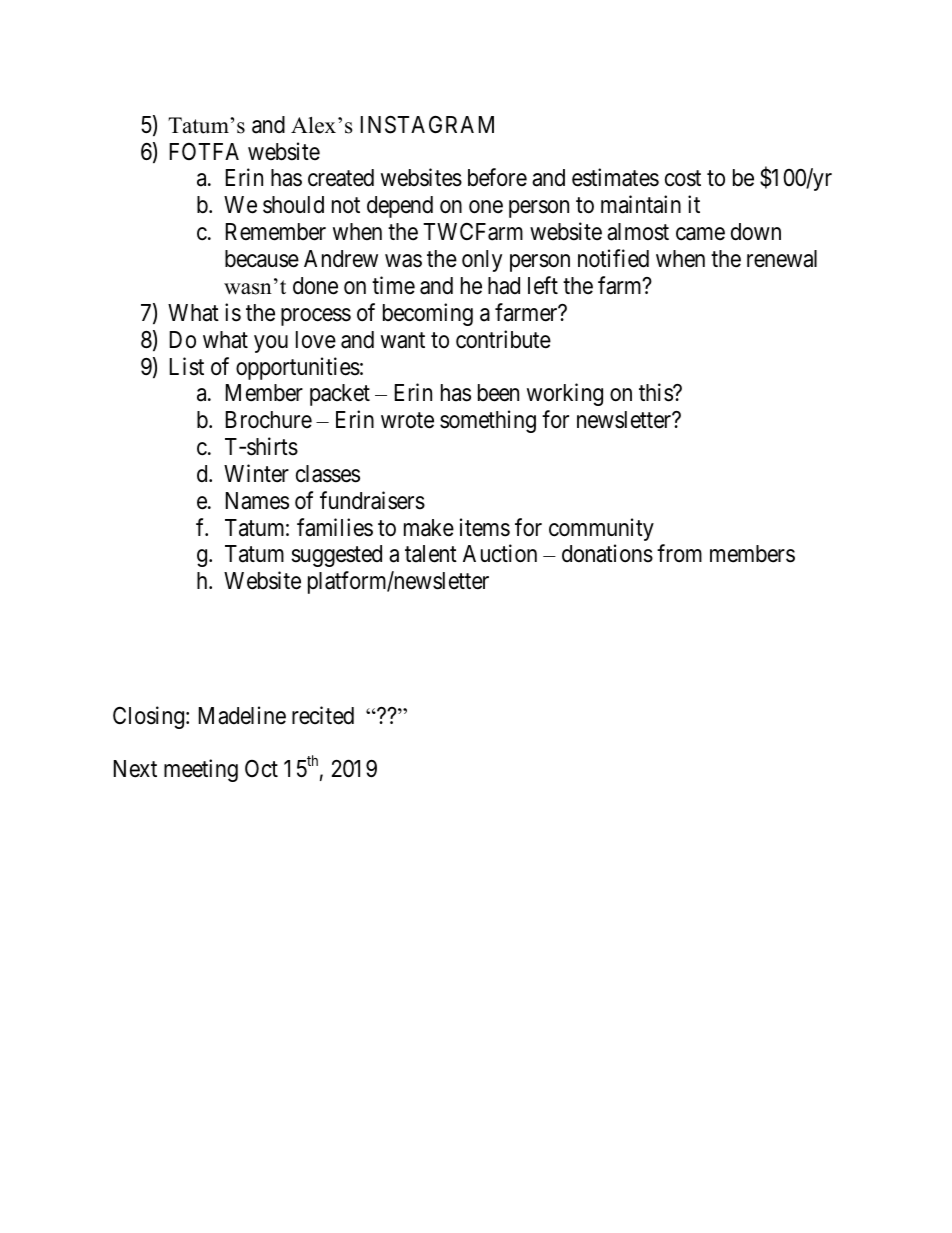 Image resolution: width=952 pixels, height=1233 pixels. I want to click on this, so click(656, 392).
